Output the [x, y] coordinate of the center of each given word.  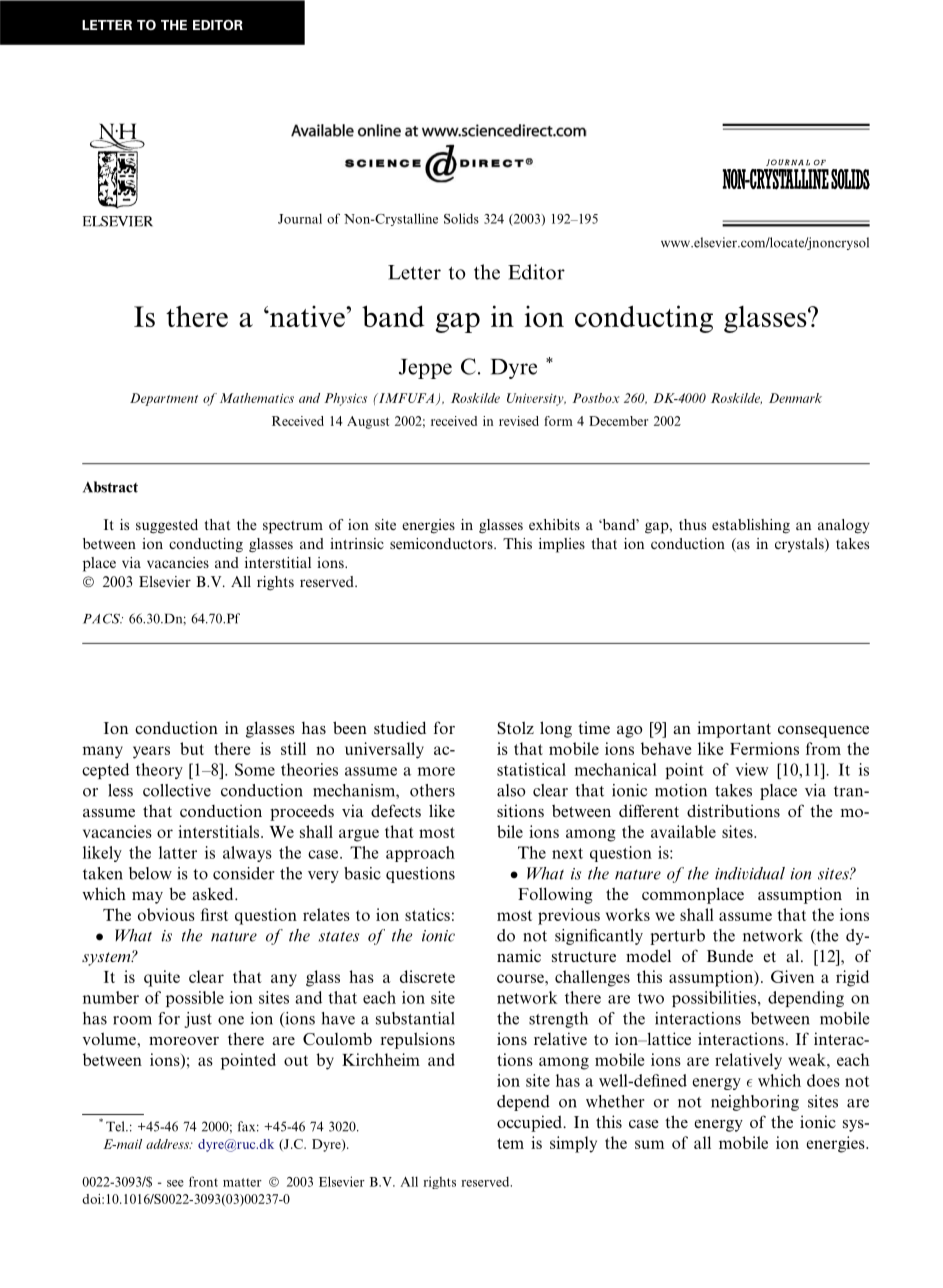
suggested [167, 526]
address [168, 1144]
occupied [530, 1123]
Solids [461, 218]
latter [178, 852]
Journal [300, 218]
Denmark [795, 398]
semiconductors [442, 543]
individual [750, 873]
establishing [751, 526]
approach [420, 854]
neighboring [755, 1103]
